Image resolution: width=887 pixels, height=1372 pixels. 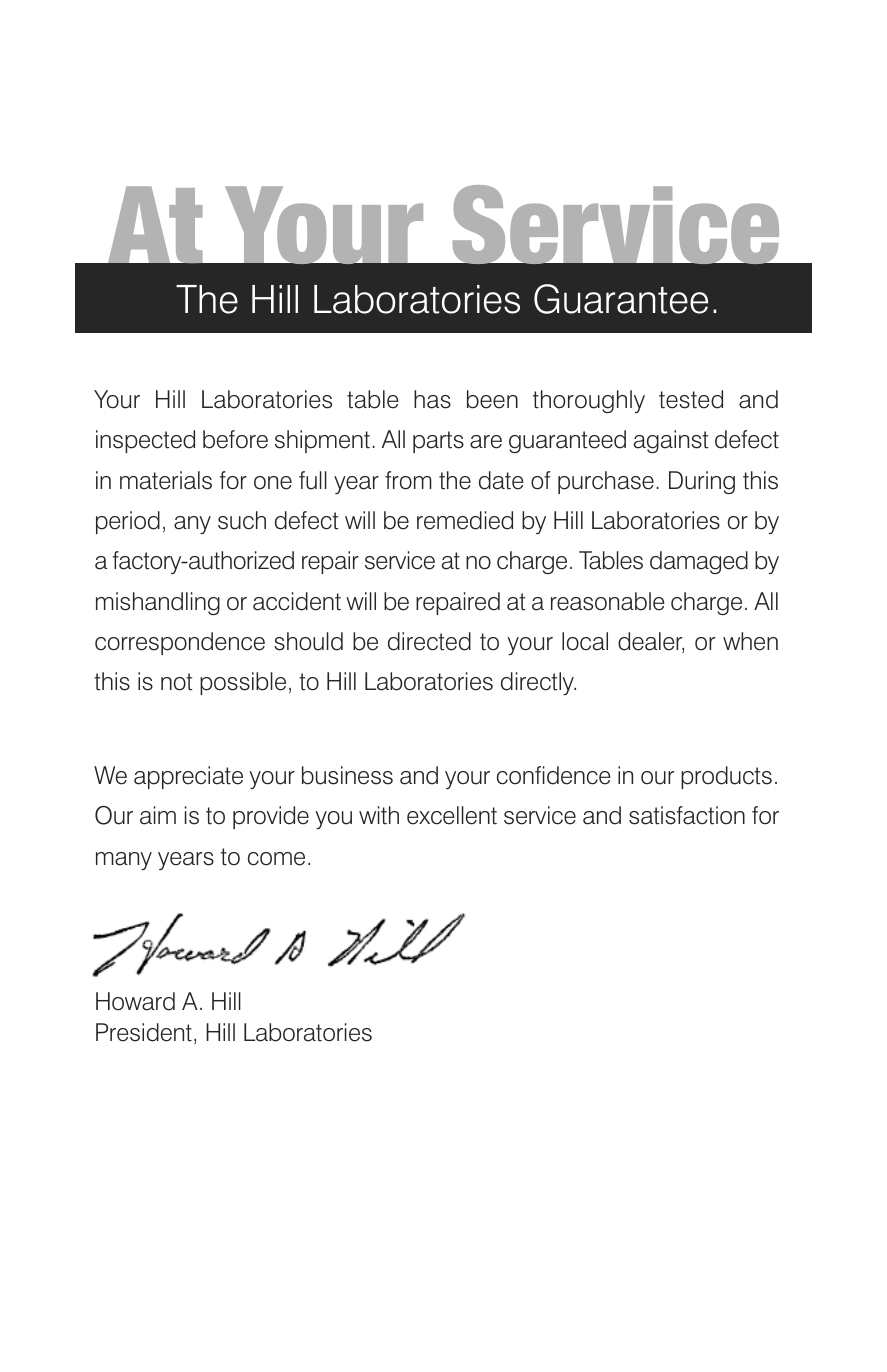 I want to click on tested, so click(x=691, y=399).
